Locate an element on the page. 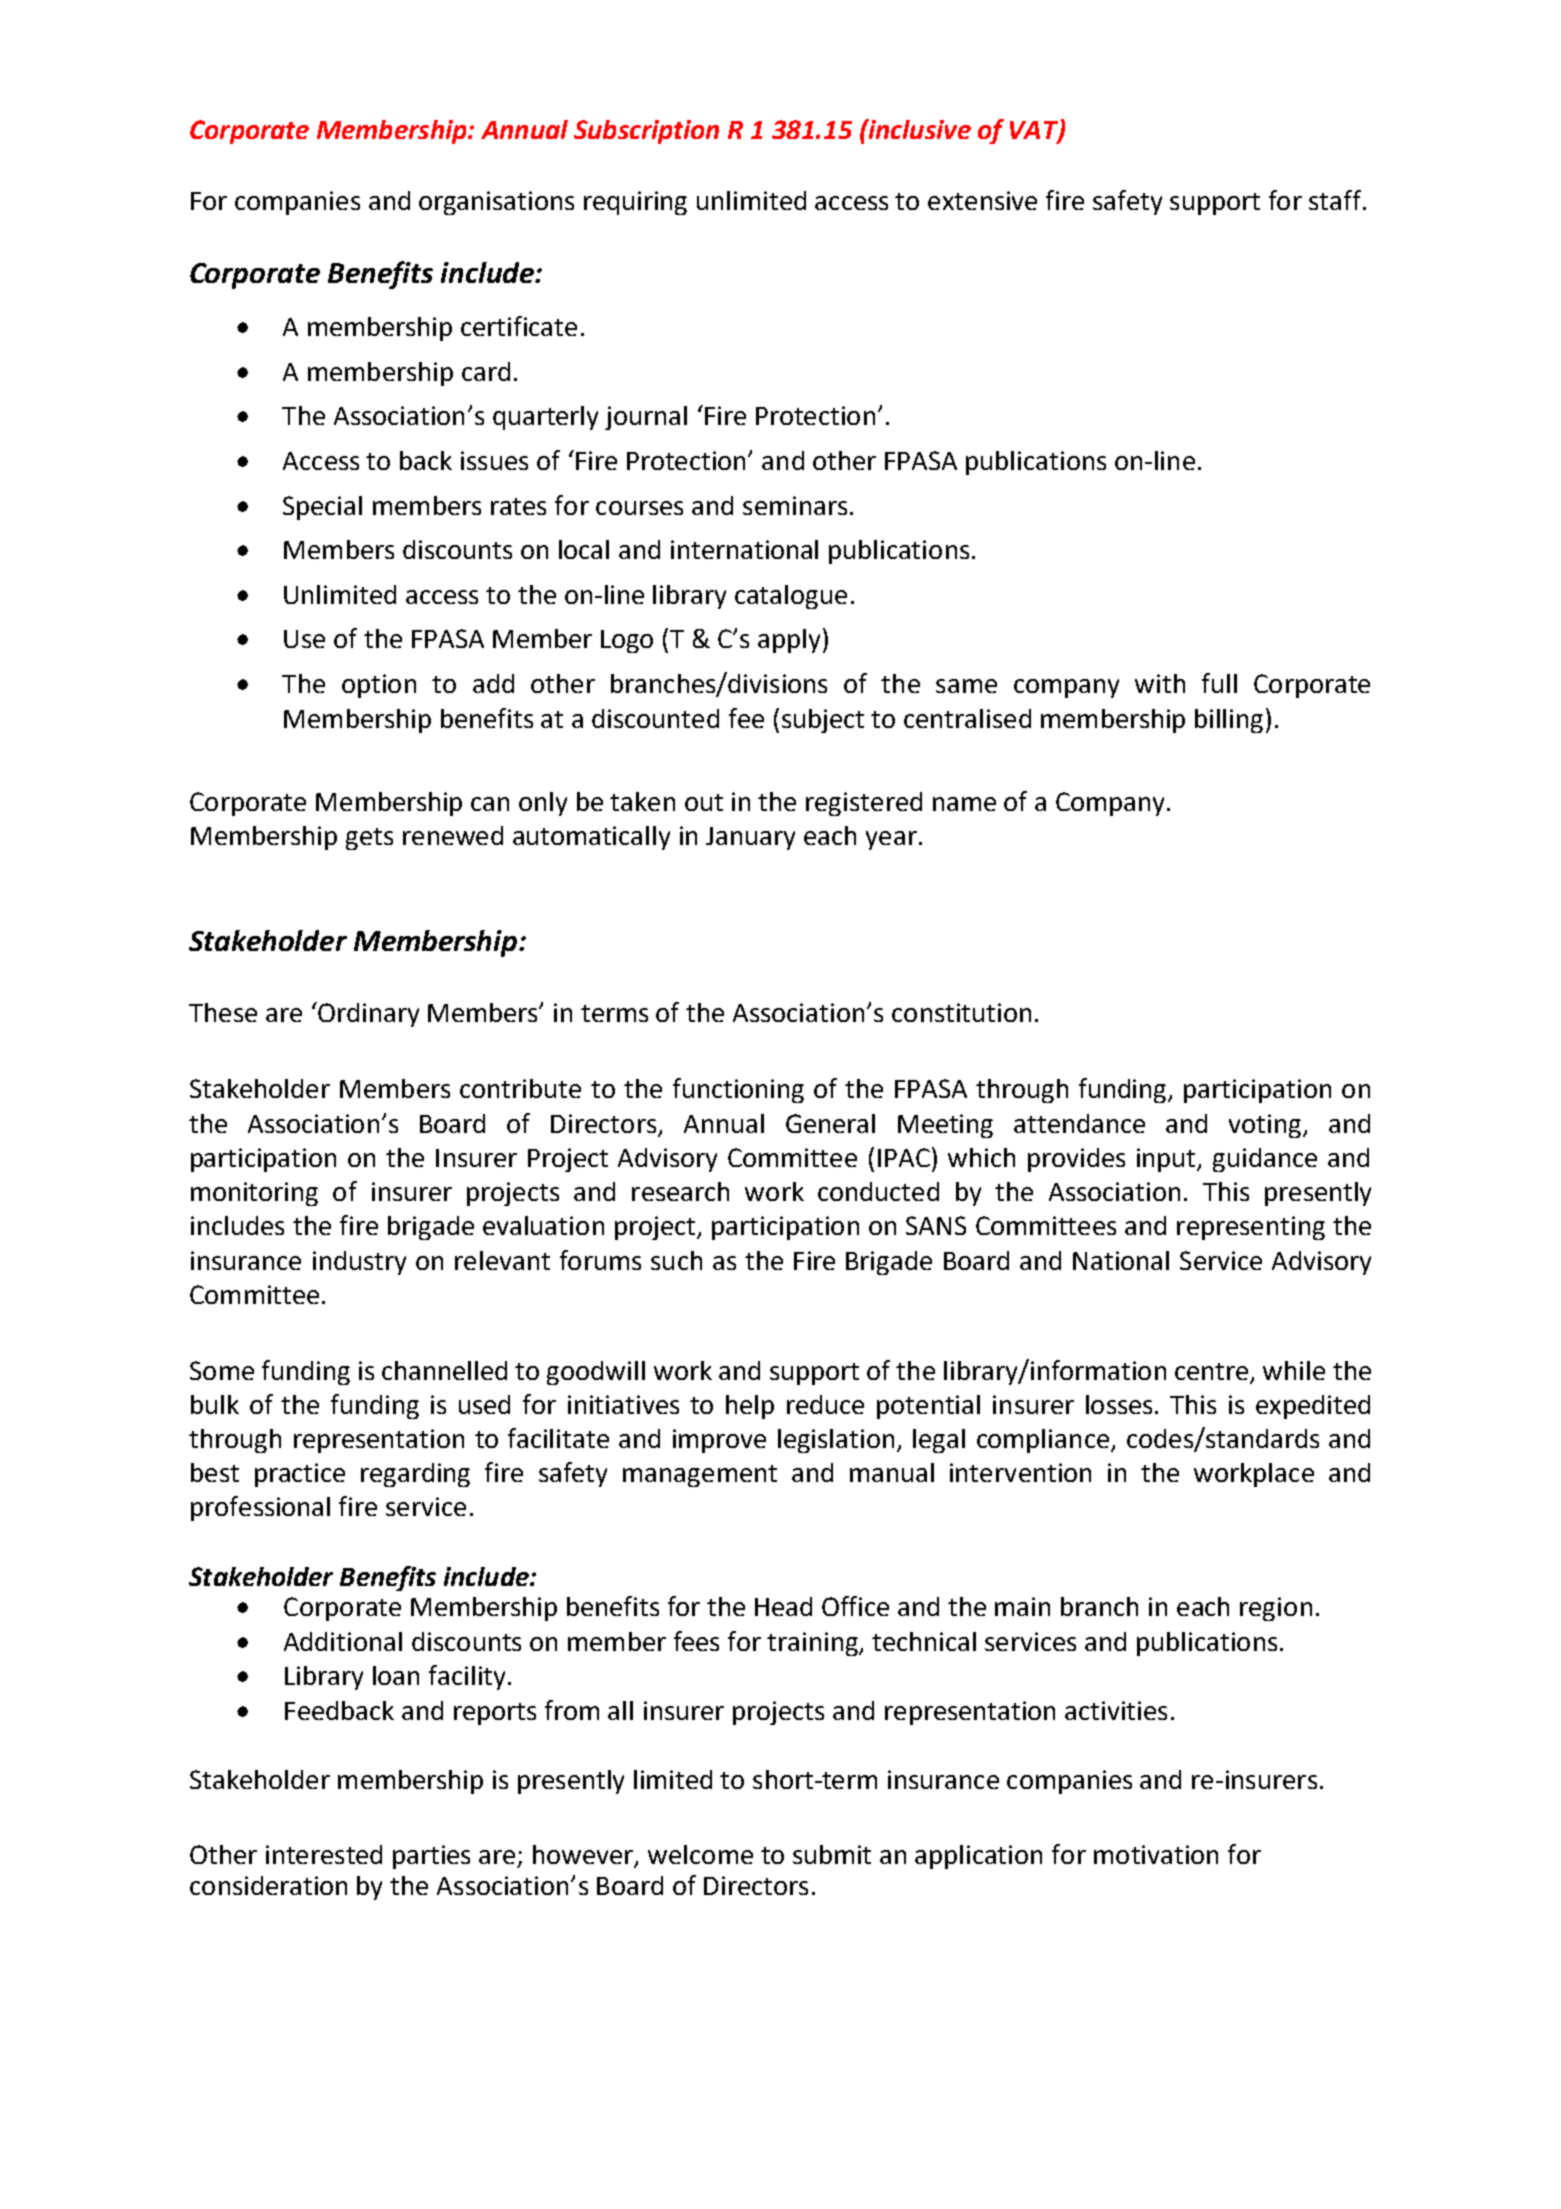 This page has width=1561, height=2209. functioning is located at coordinates (738, 1090).
